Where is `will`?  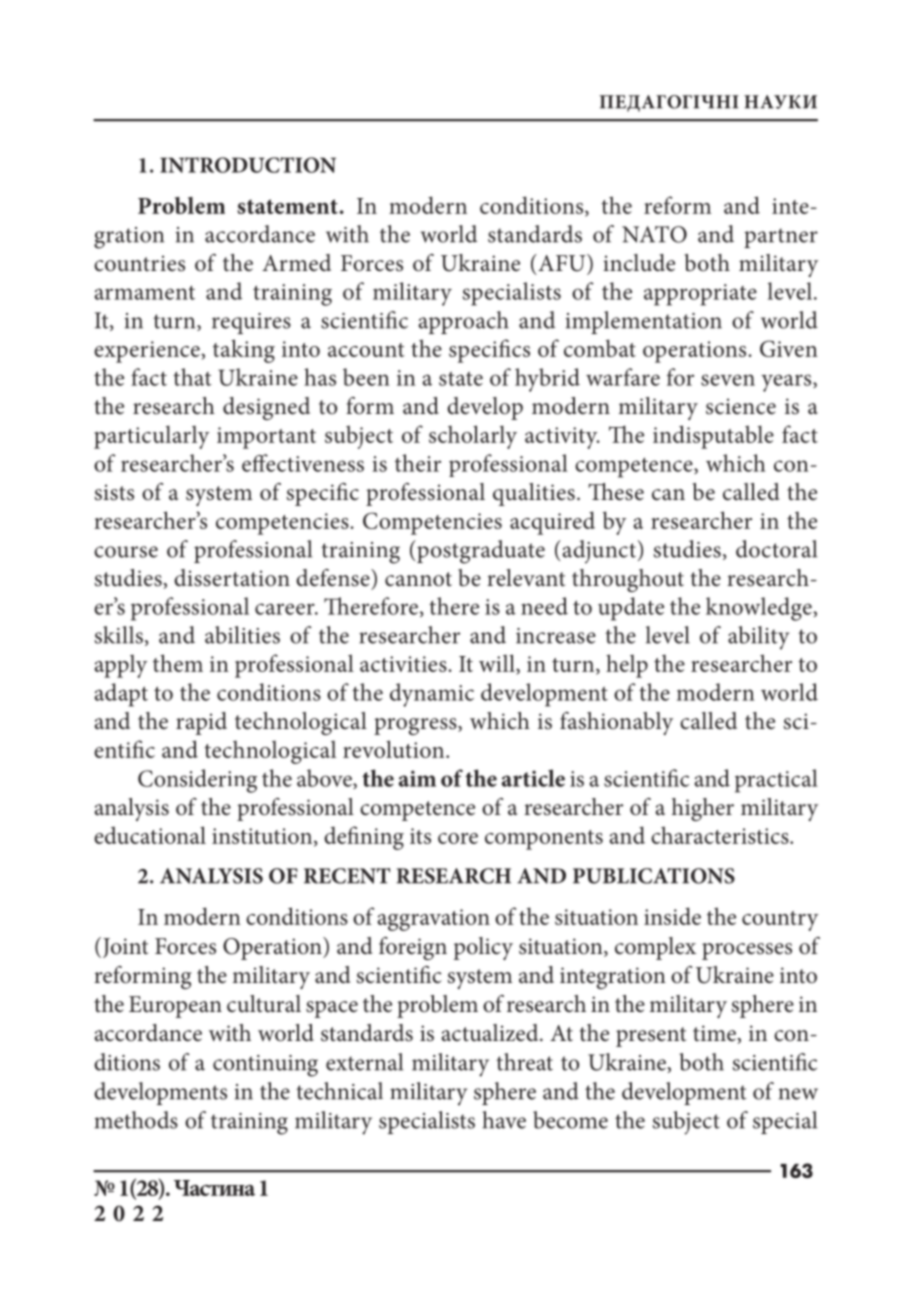
will is located at coordinates (498, 664).
